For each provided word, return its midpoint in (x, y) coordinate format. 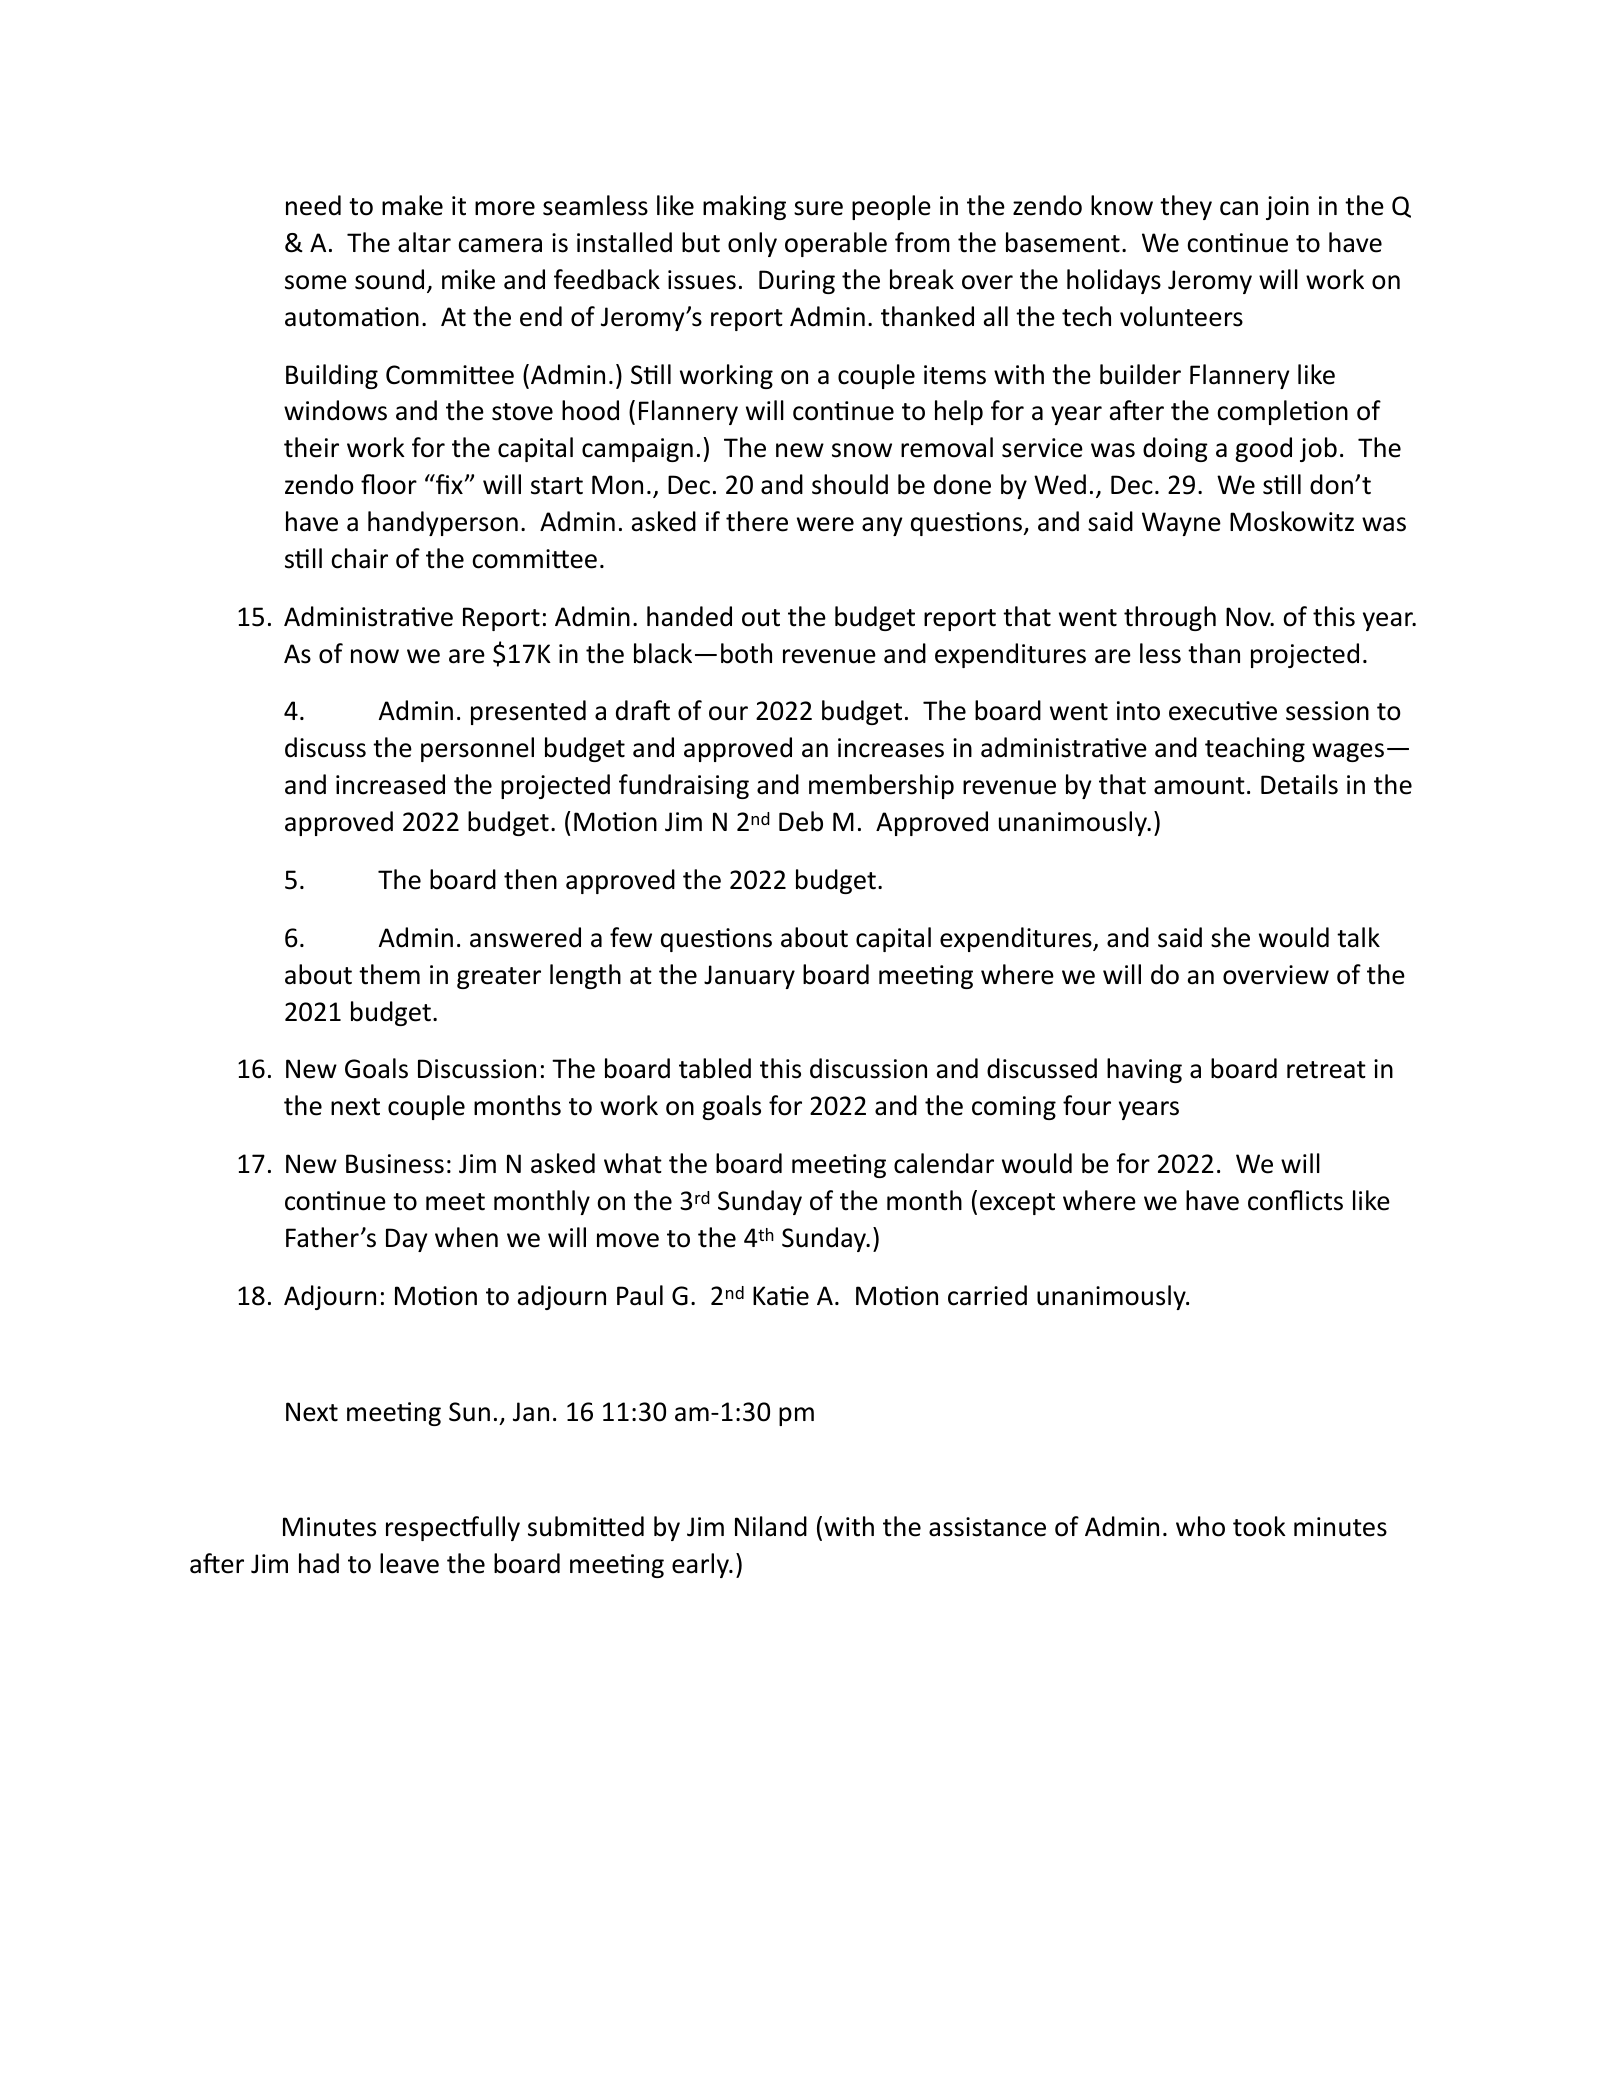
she (1230, 937)
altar (424, 242)
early (701, 1565)
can (1239, 208)
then (530, 879)
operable (836, 244)
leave (409, 1563)
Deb (801, 821)
